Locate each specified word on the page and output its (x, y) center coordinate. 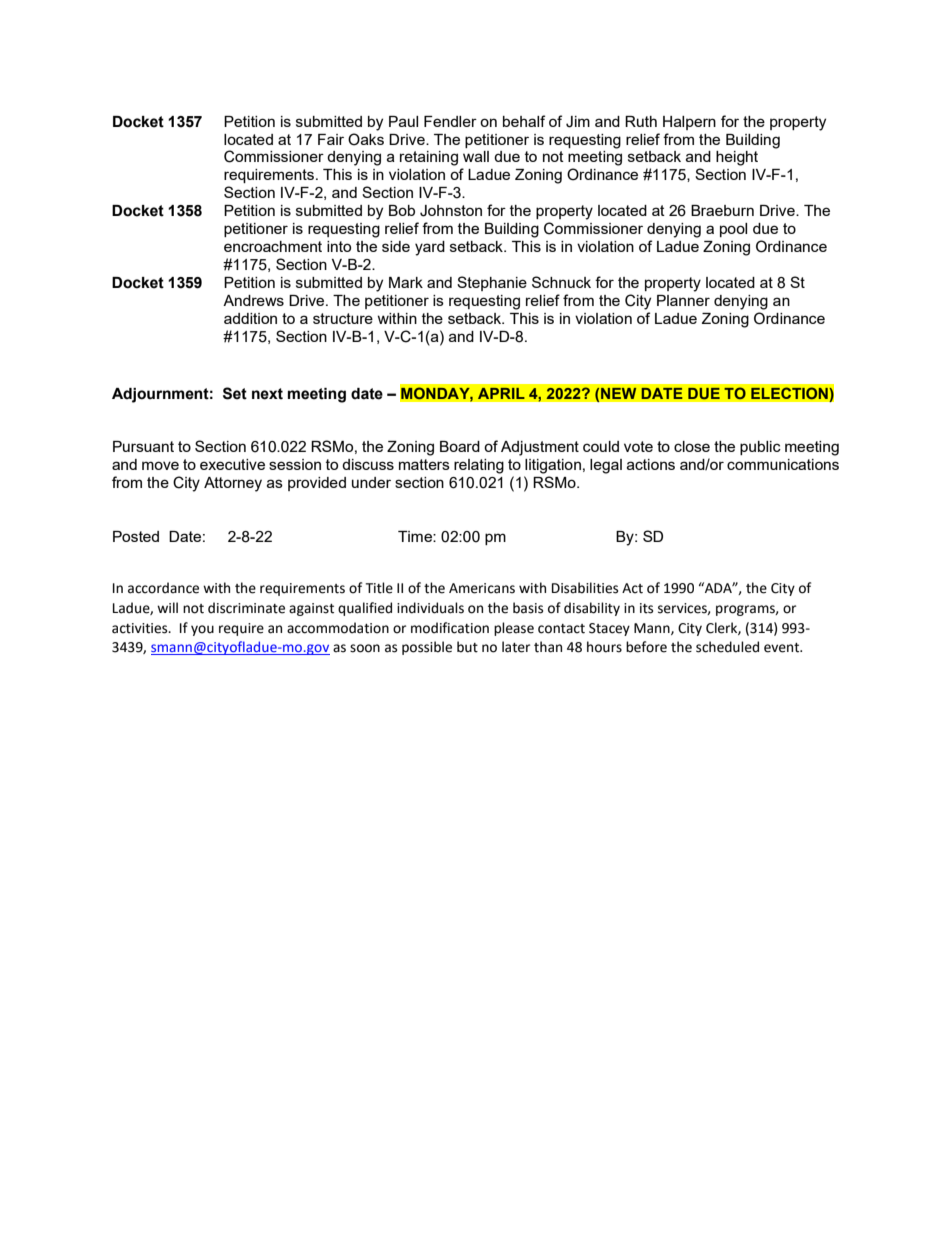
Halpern (689, 123)
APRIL (501, 393)
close (692, 446)
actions (651, 464)
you (202, 630)
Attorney (233, 484)
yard (430, 248)
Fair (331, 139)
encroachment (273, 246)
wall (476, 156)
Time (416, 536)
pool (733, 230)
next (267, 394)
